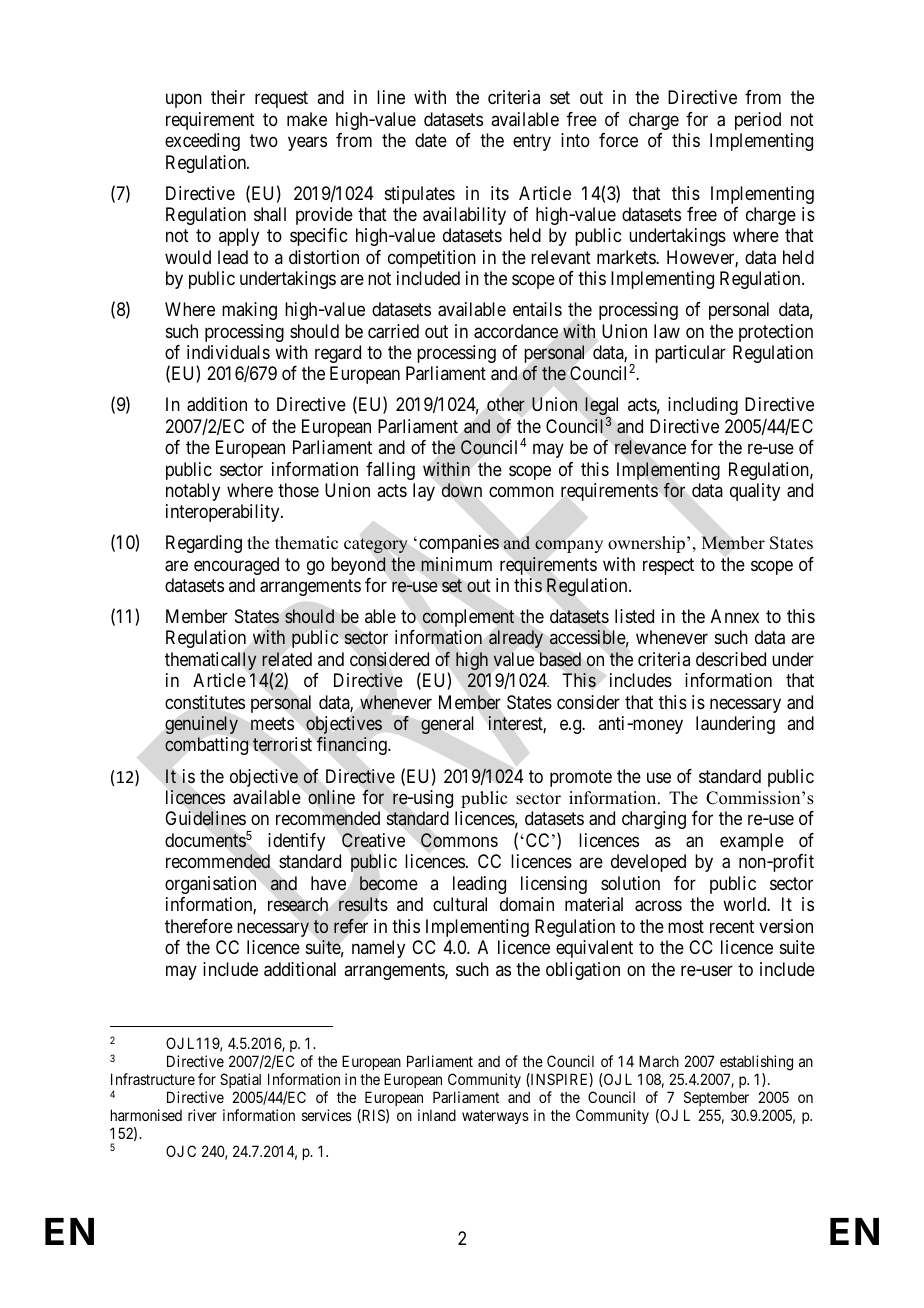 The height and width of the document is (1308, 924). I want to click on combatting, so click(207, 746).
